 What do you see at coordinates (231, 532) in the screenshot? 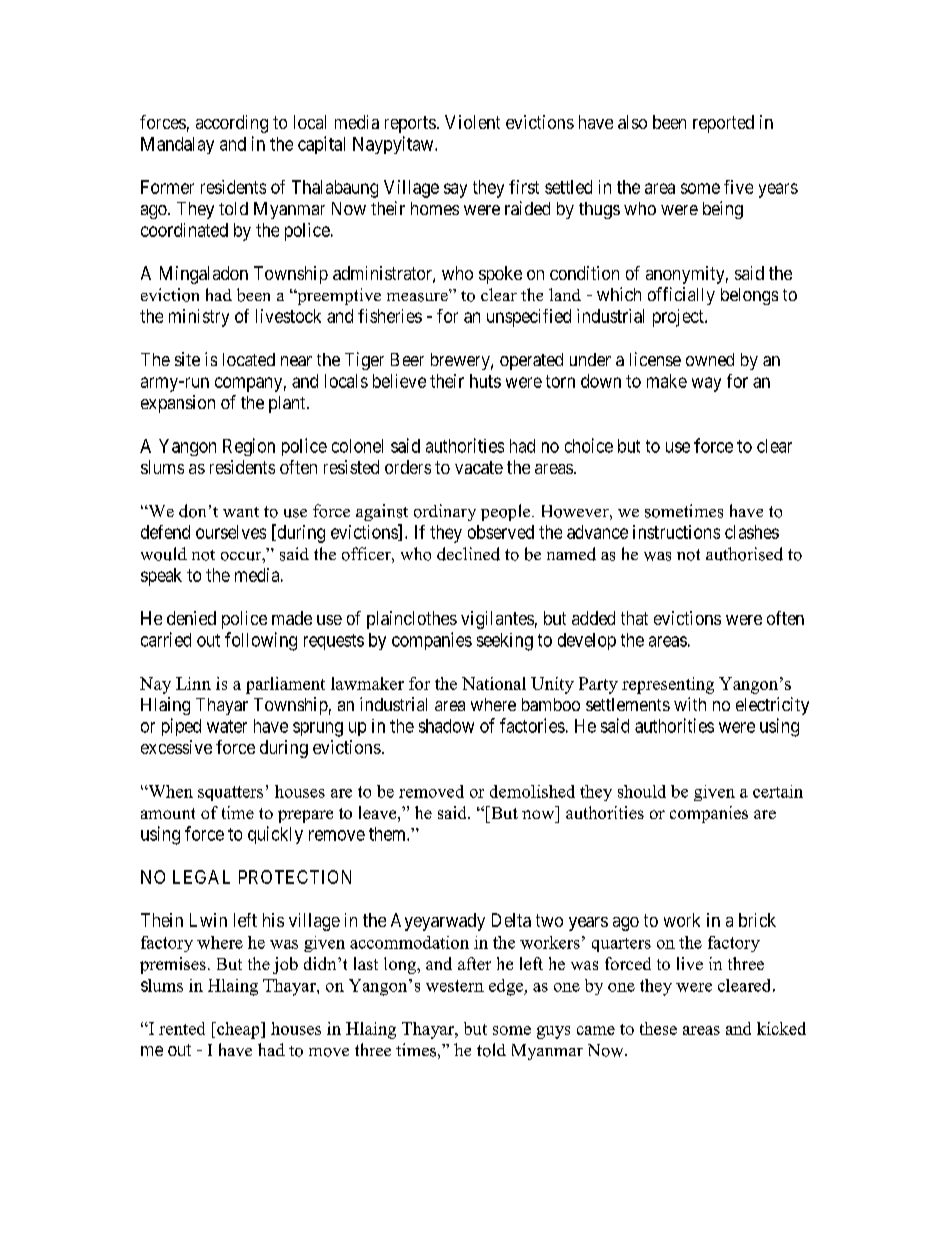
I see `ourselves` at bounding box center [231, 532].
